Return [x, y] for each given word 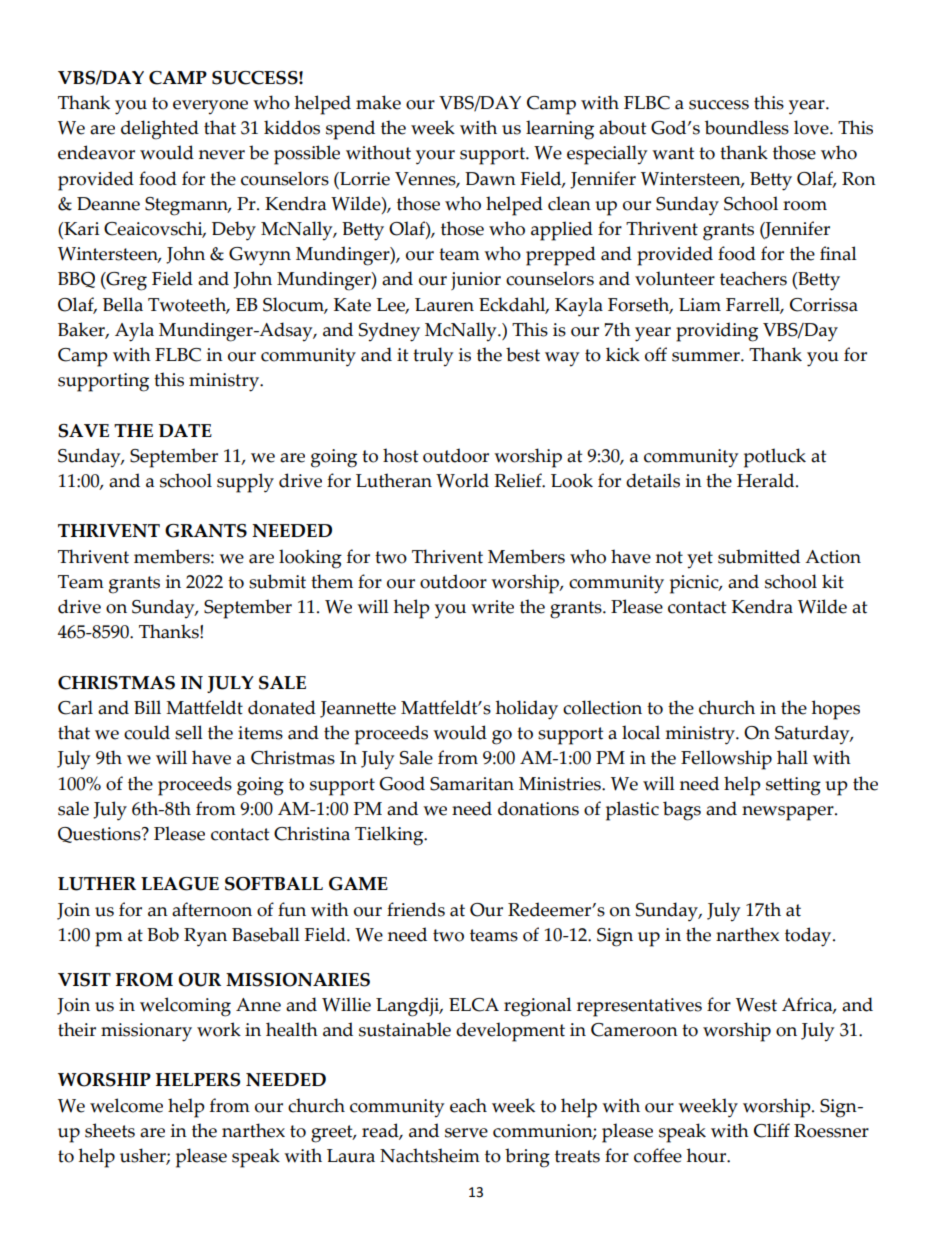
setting [793, 786]
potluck [775, 458]
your [435, 157]
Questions [100, 835]
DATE [185, 430]
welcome [126, 1105]
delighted [160, 130]
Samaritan [472, 784]
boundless [747, 127]
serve [466, 1133]
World [462, 480]
